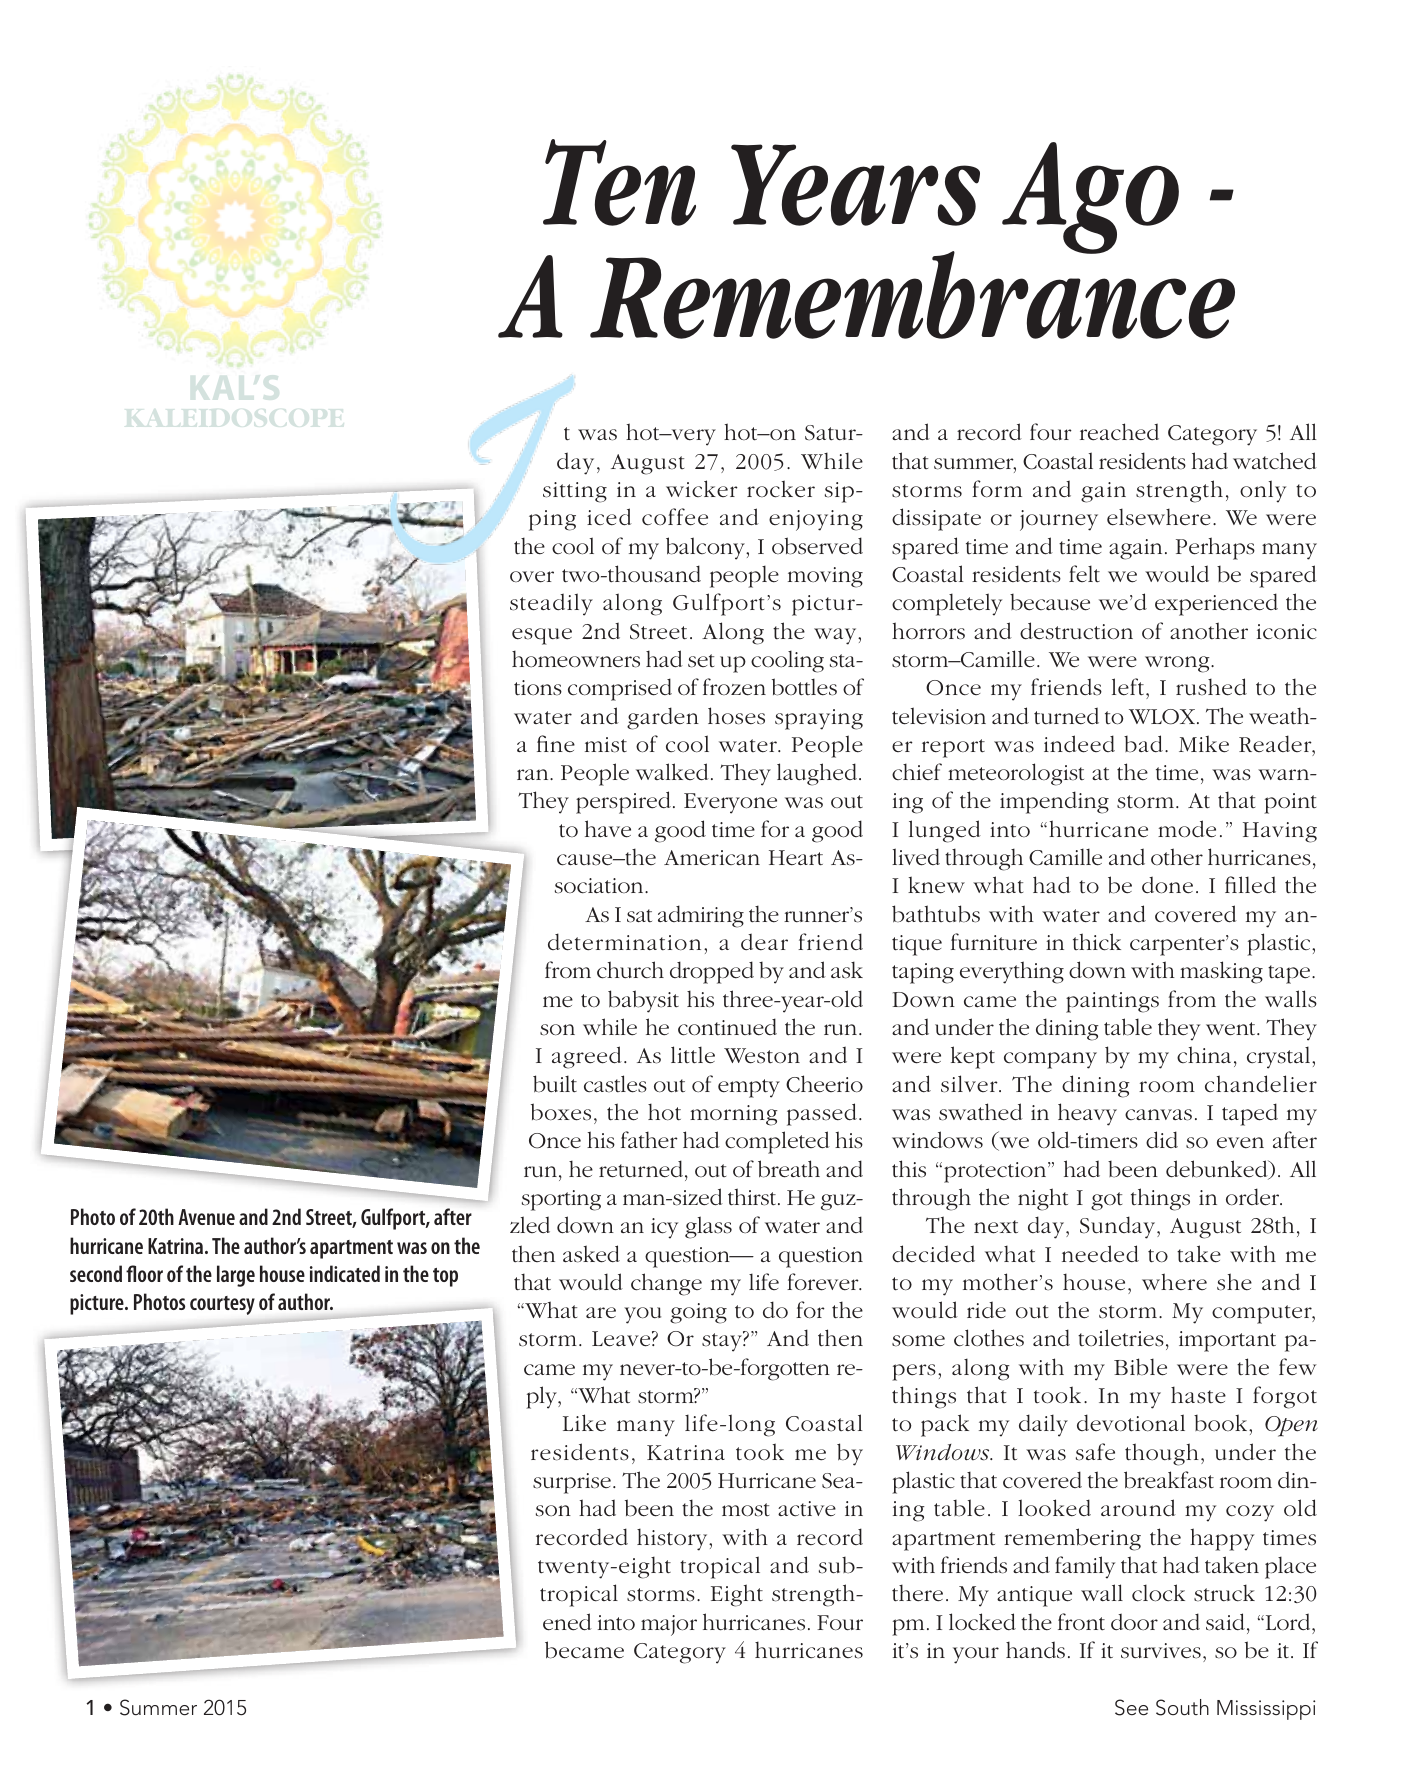 The width and height of the document is (1402, 1784). Describe the element at coordinates (555, 1084) in the document. I see `built` at that location.
